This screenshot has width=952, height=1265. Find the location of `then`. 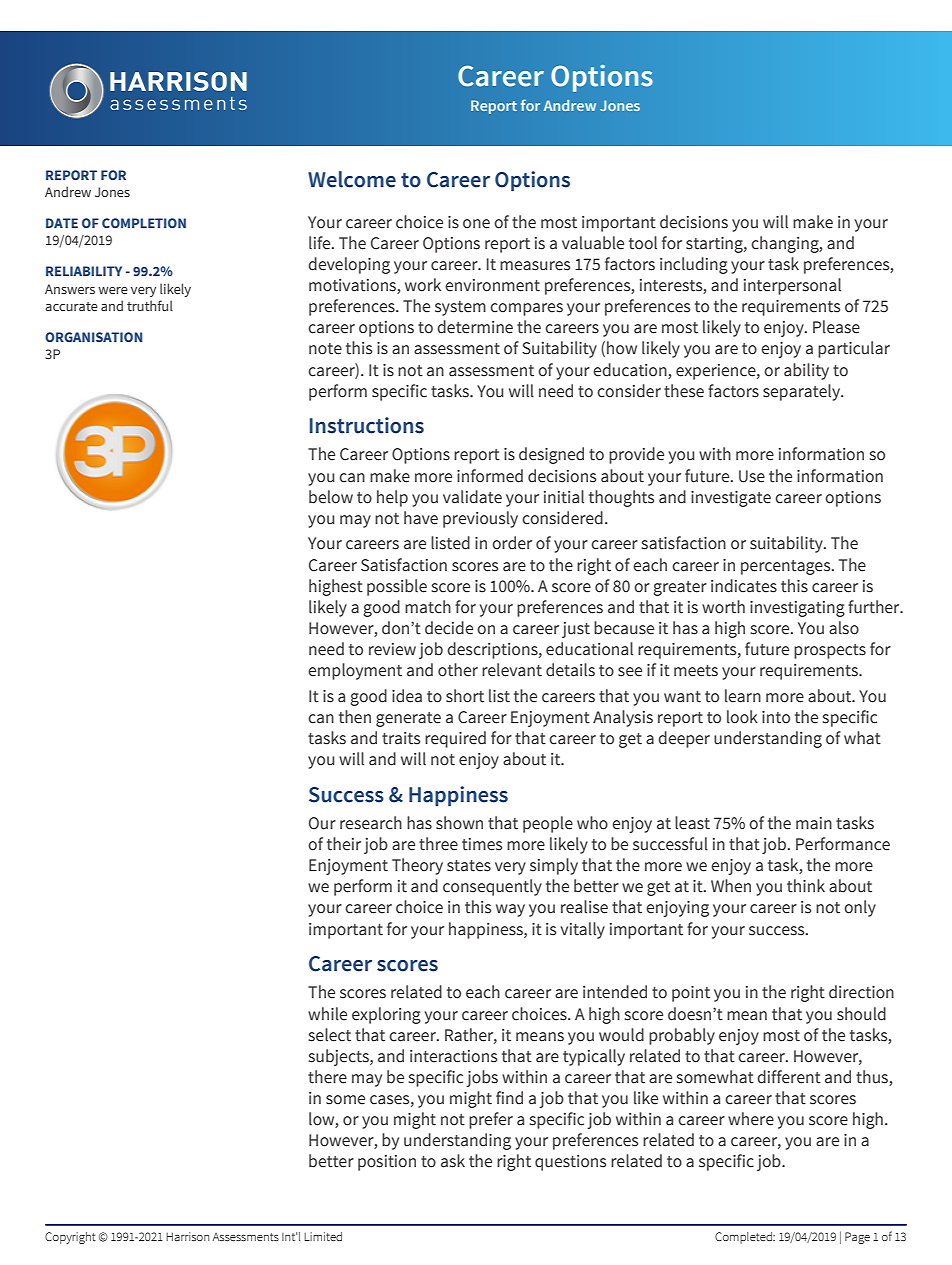

then is located at coordinates (355, 717).
